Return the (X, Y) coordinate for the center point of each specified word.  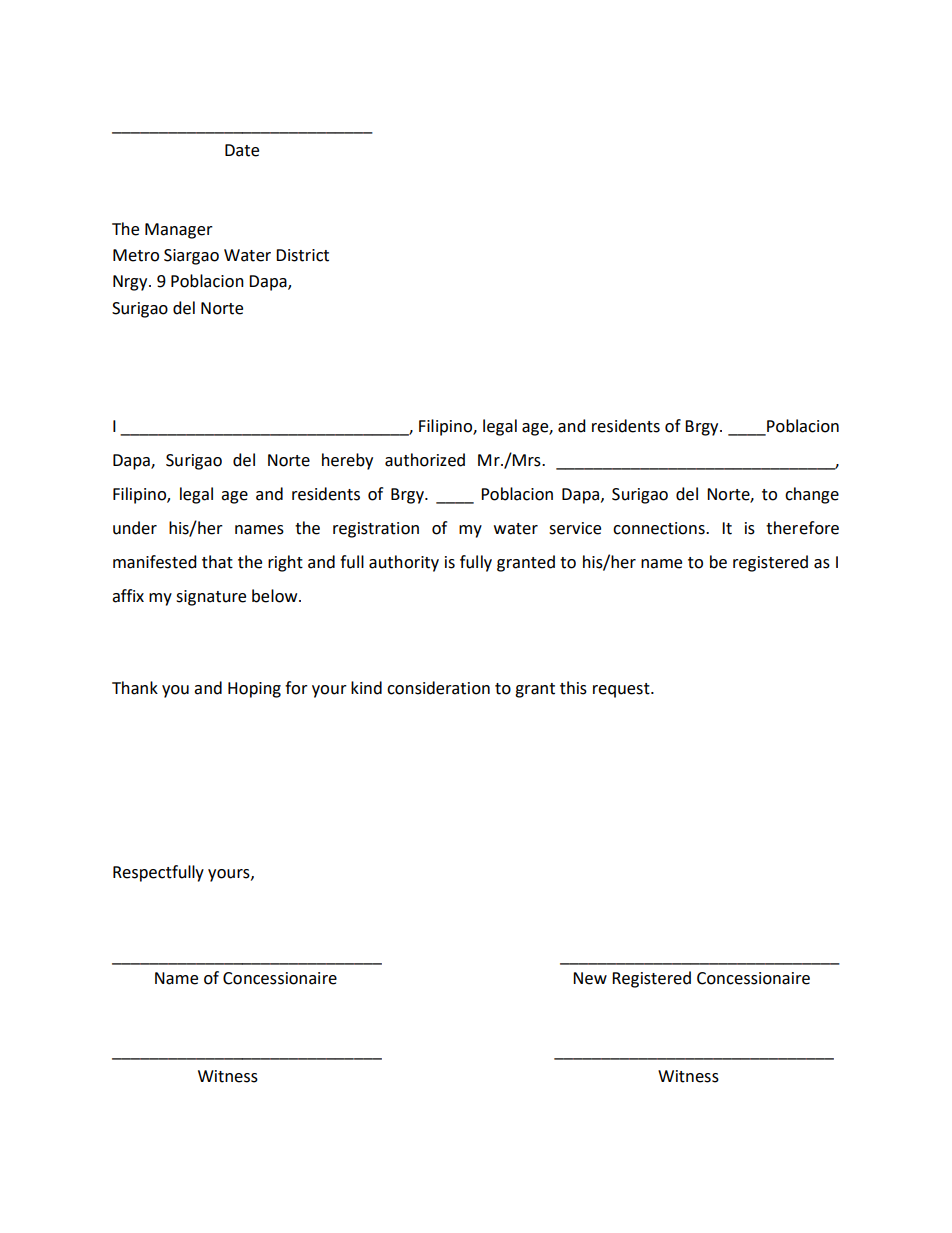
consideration (438, 688)
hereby (347, 461)
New (590, 978)
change (812, 495)
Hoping (254, 690)
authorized (425, 460)
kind (366, 688)
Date (242, 150)
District (302, 255)
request (622, 690)
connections (660, 528)
